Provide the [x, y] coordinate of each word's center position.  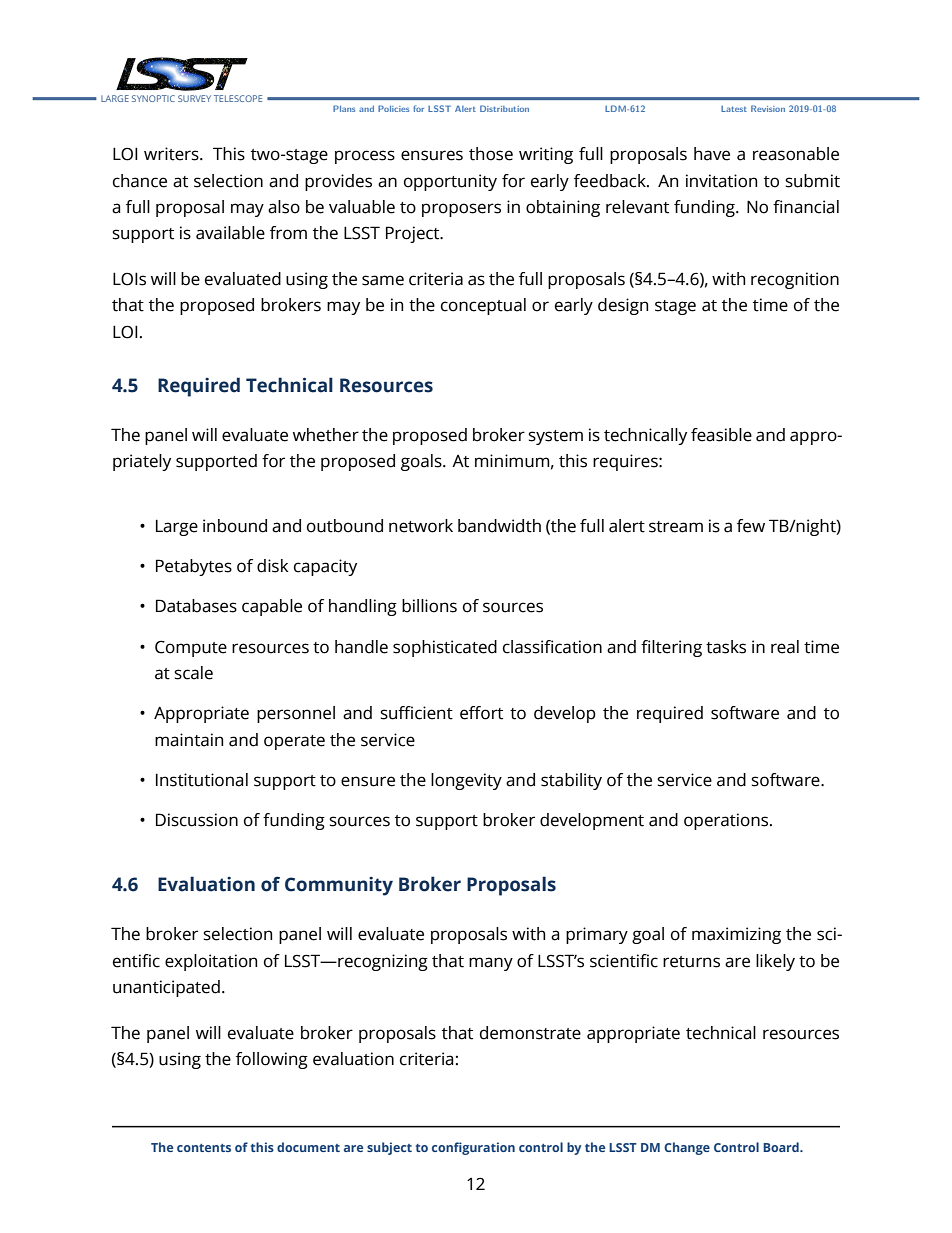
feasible [721, 435]
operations [727, 821]
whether [326, 435]
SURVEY [194, 98]
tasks [726, 647]
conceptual [483, 306]
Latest [734, 109]
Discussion [197, 820]
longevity [466, 781]
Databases [196, 606]
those [491, 154]
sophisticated [445, 648]
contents [204, 1148]
